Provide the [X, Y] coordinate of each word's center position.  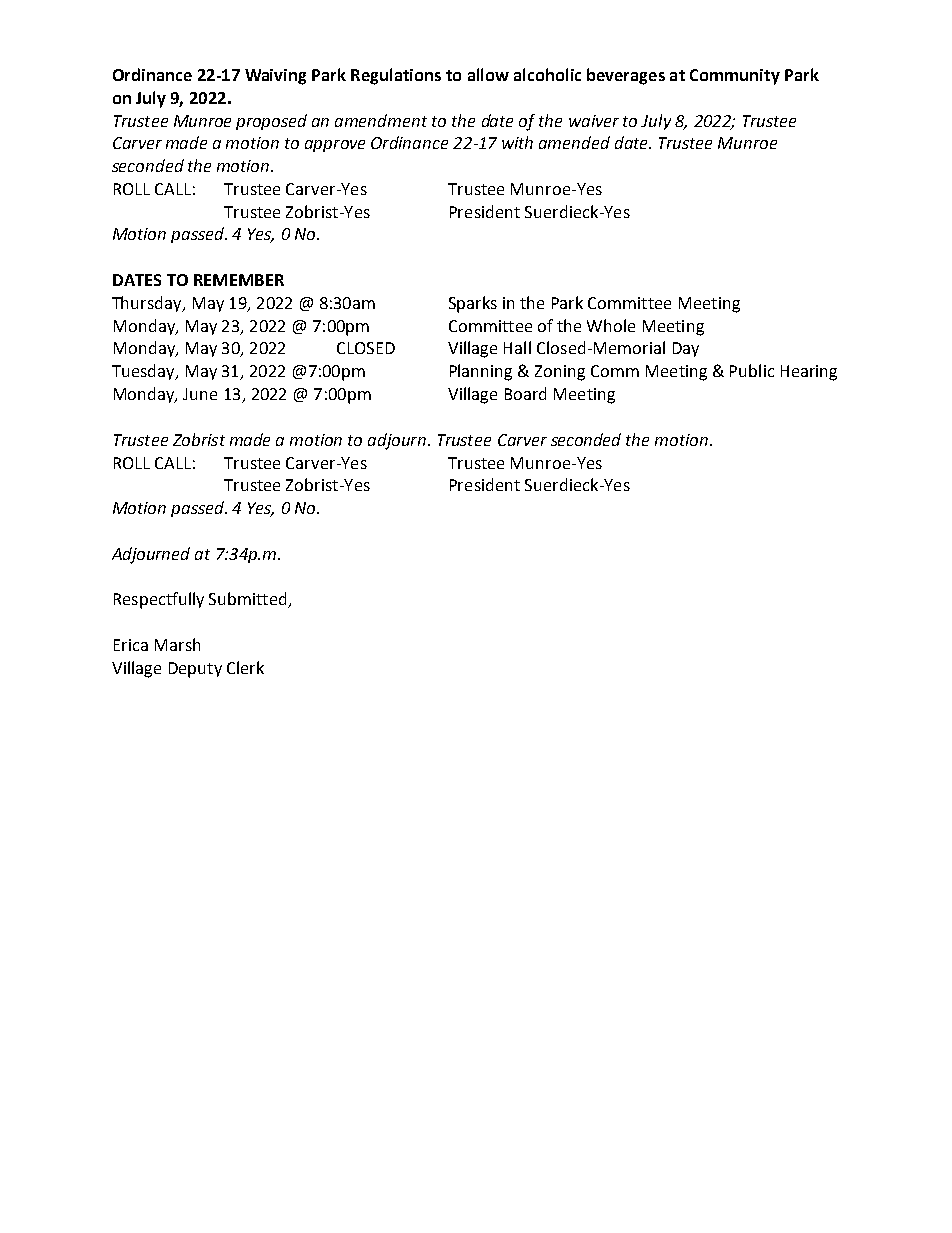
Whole [611, 325]
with [517, 142]
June [200, 394]
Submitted [249, 600]
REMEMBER [239, 280]
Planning [481, 372]
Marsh [177, 644]
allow [488, 74]
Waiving [275, 77]
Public [752, 370]
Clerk [245, 667]
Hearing [809, 373]
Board [525, 393]
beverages [626, 76]
